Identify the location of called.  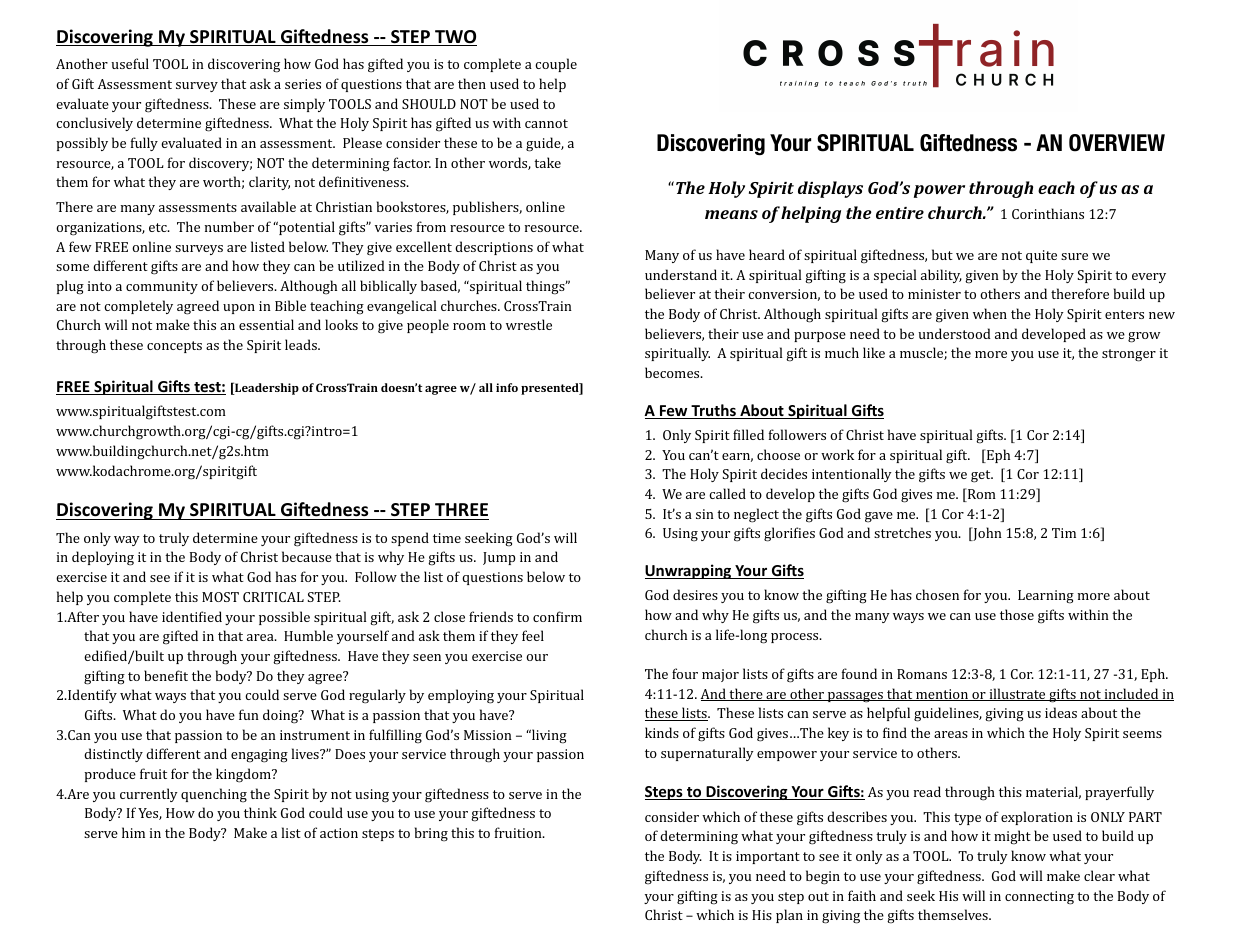
(727, 493).
